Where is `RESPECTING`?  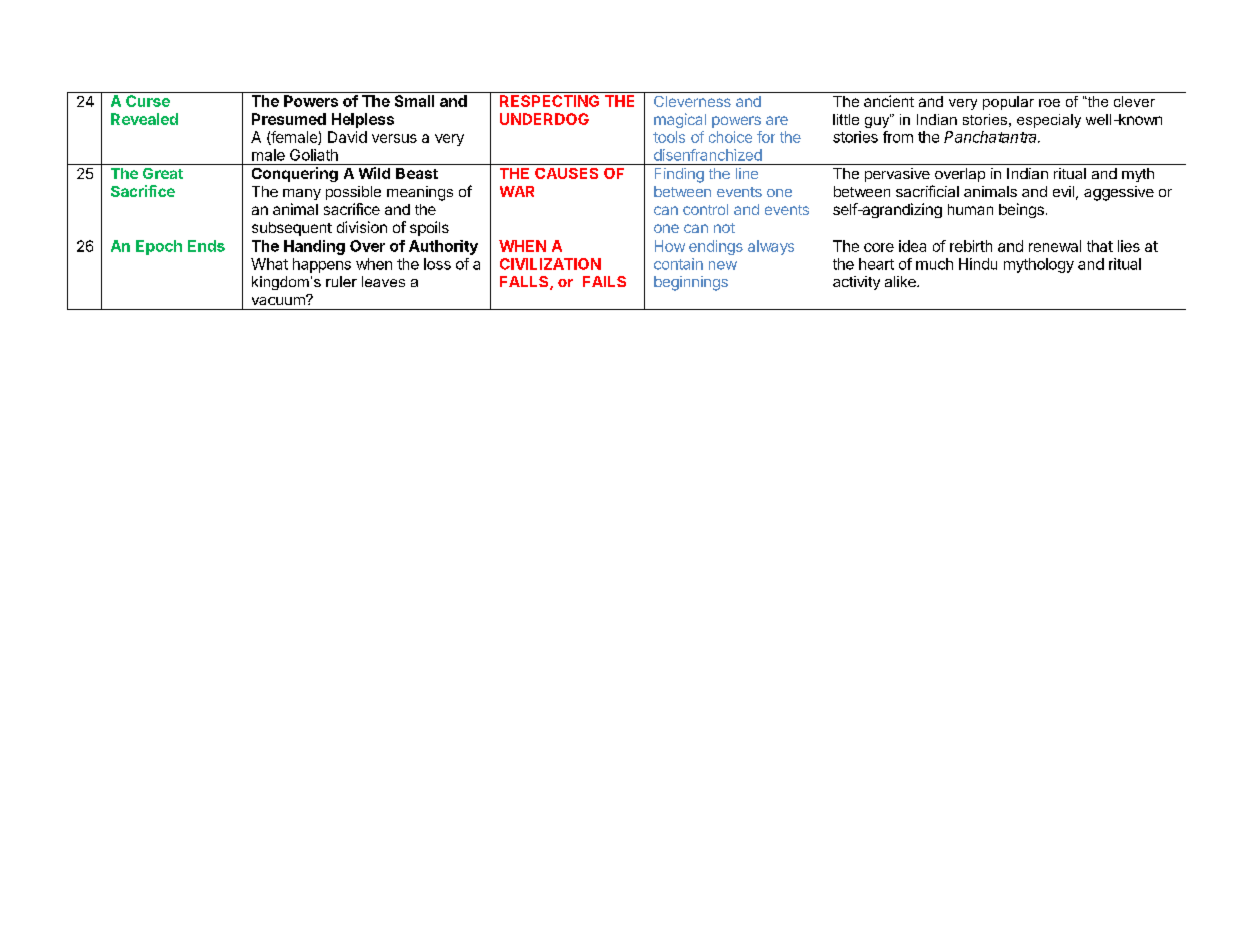
RESPECTING is located at coordinates (549, 101).
